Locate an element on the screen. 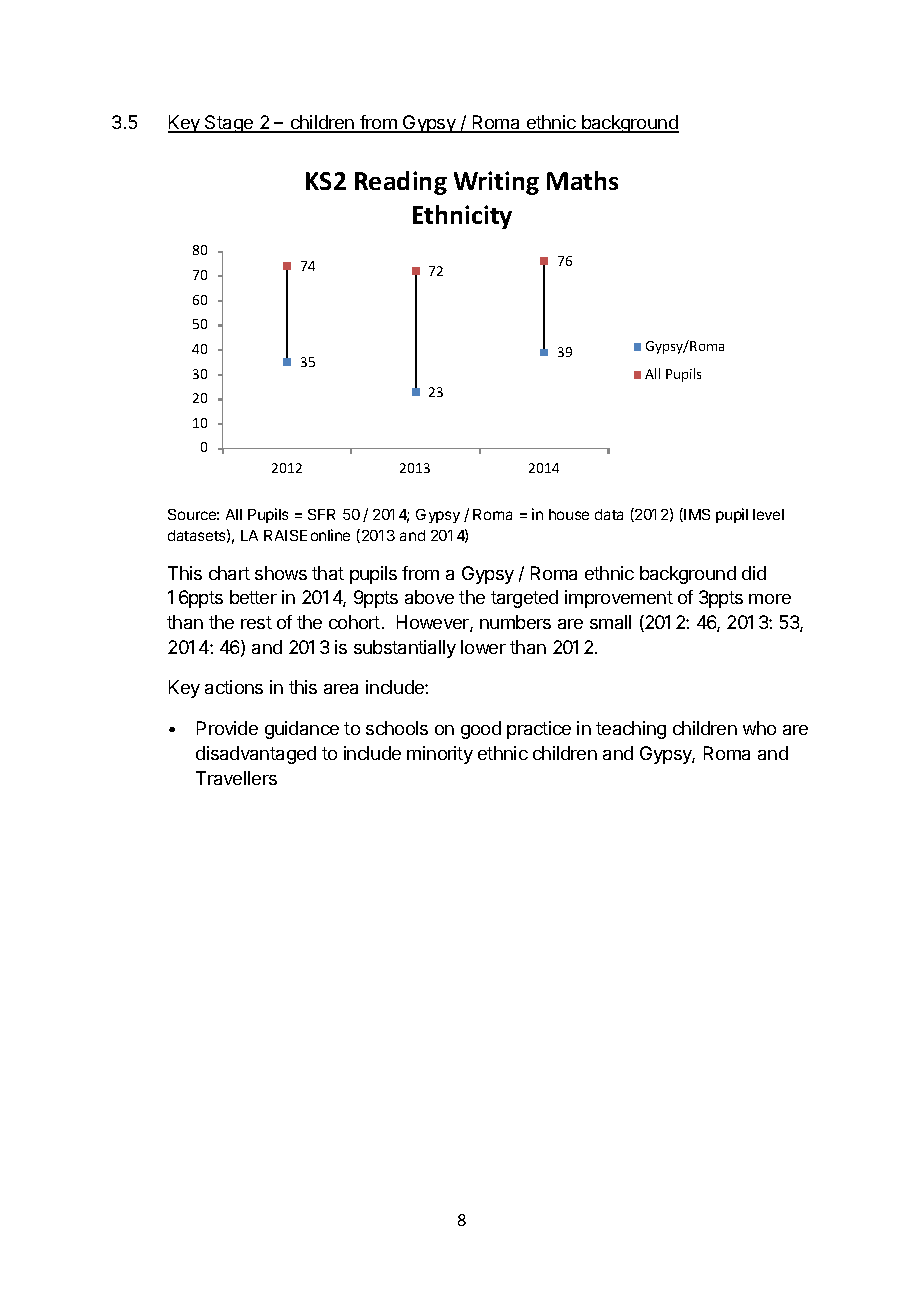  Stage is located at coordinates (229, 124).
